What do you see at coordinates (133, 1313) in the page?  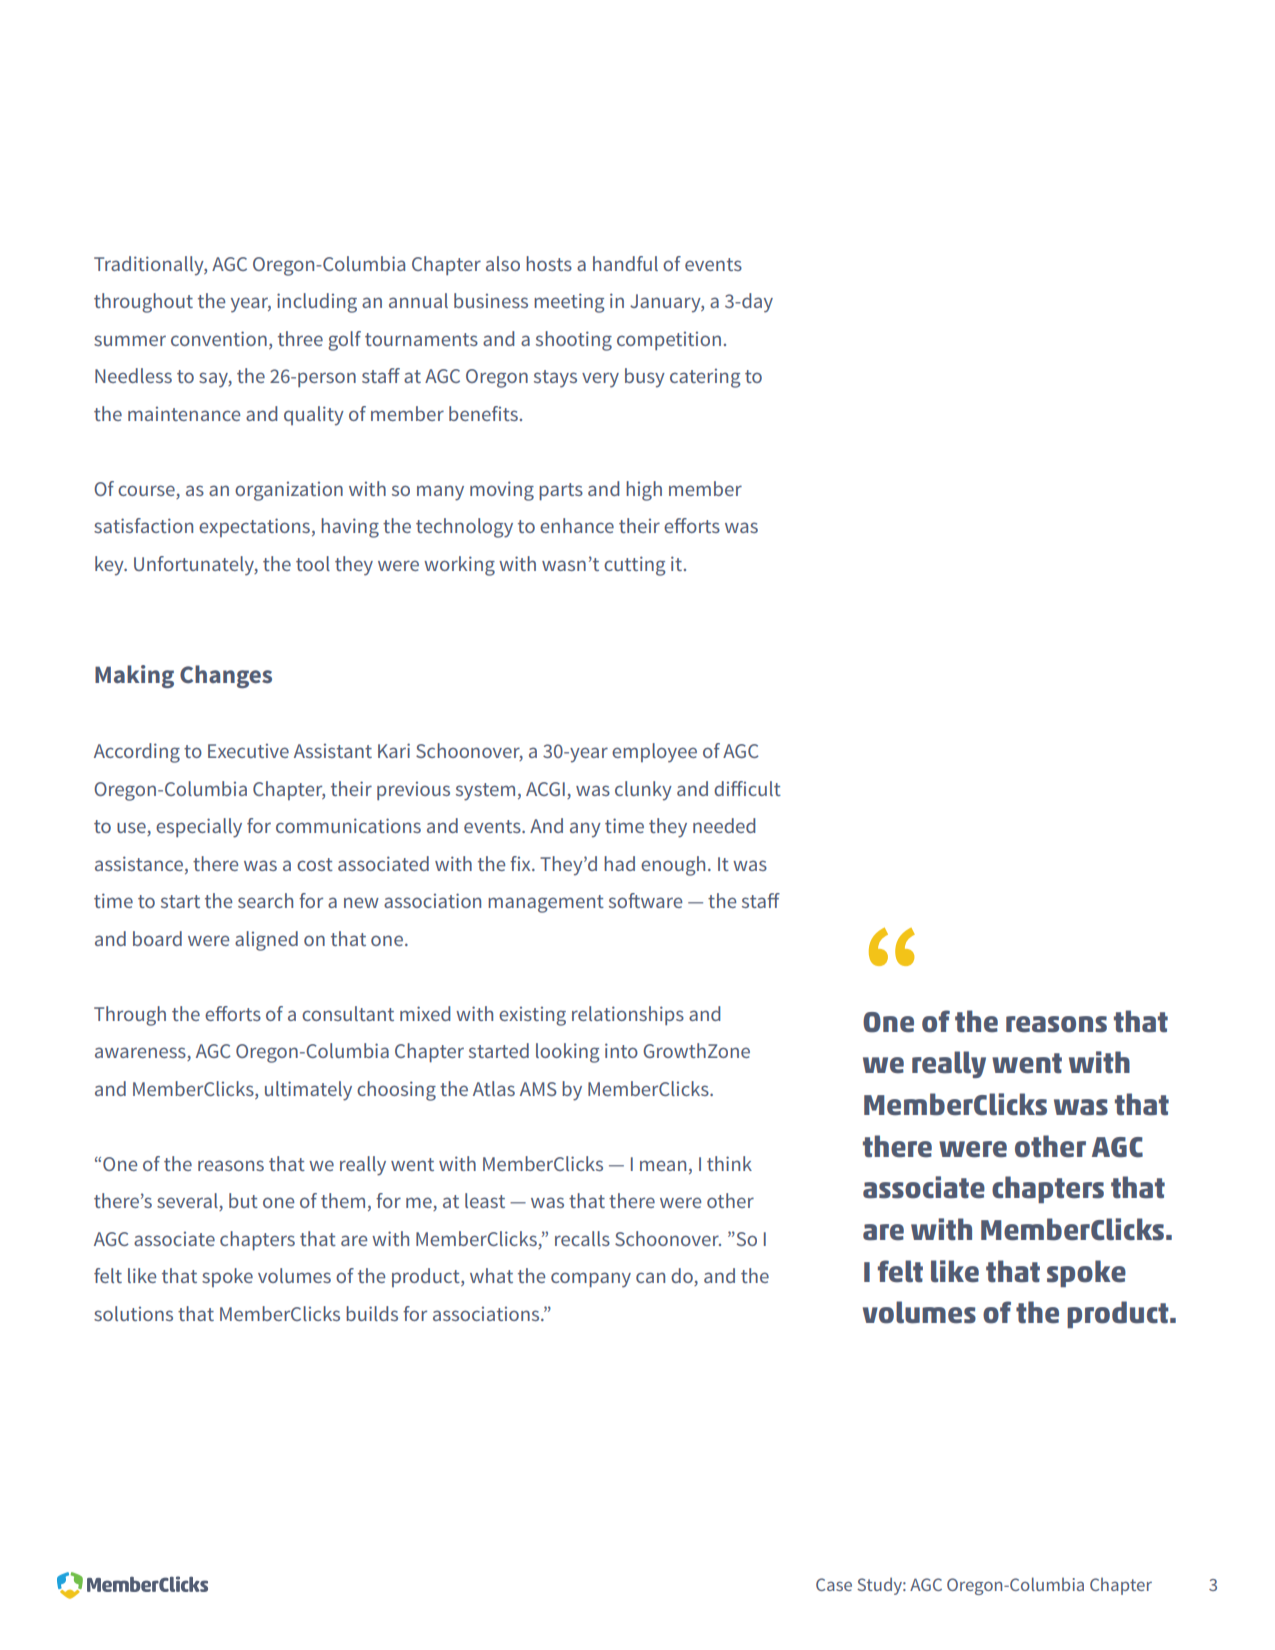 I see `solutions` at bounding box center [133, 1313].
